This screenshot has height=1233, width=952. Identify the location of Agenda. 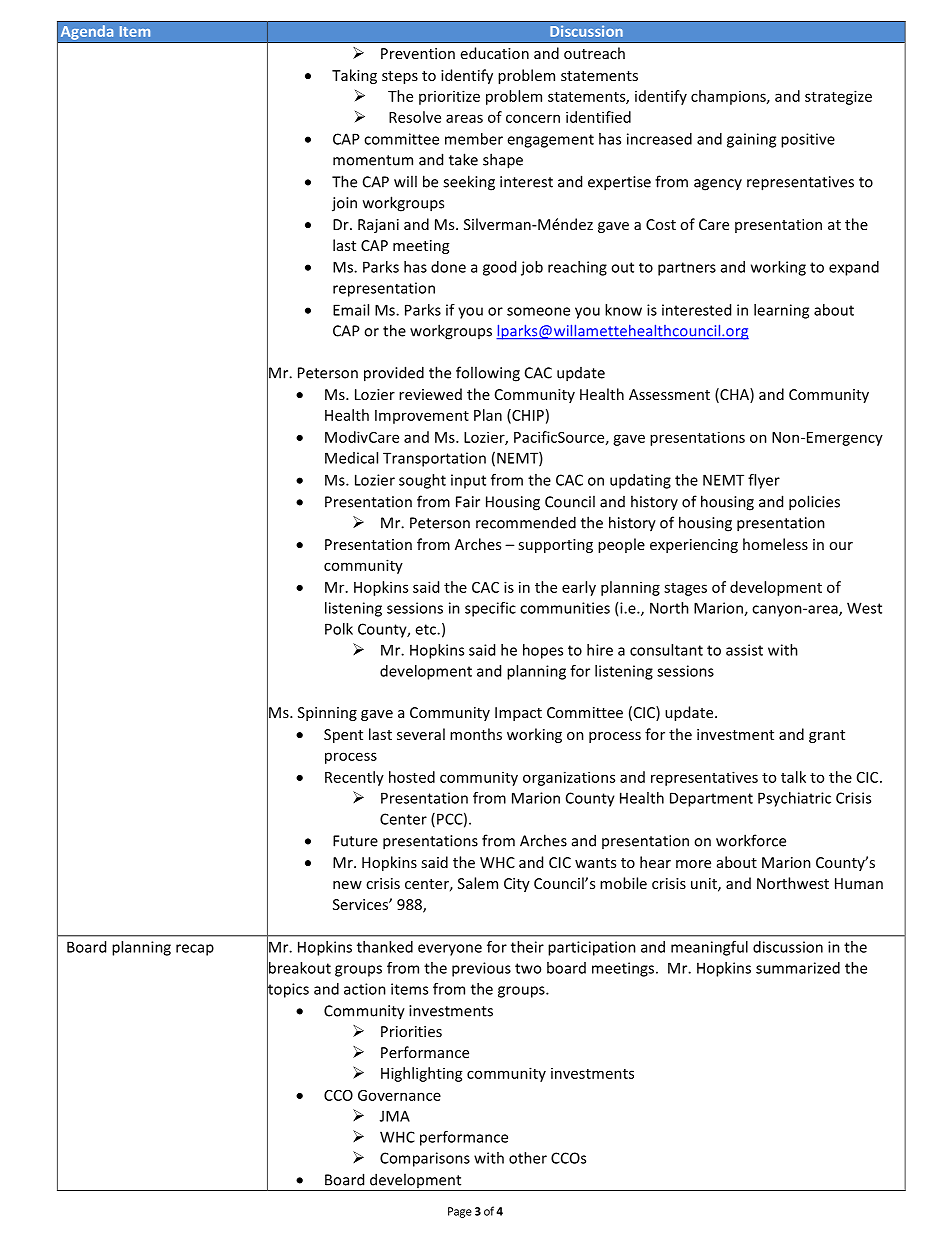
(87, 32).
